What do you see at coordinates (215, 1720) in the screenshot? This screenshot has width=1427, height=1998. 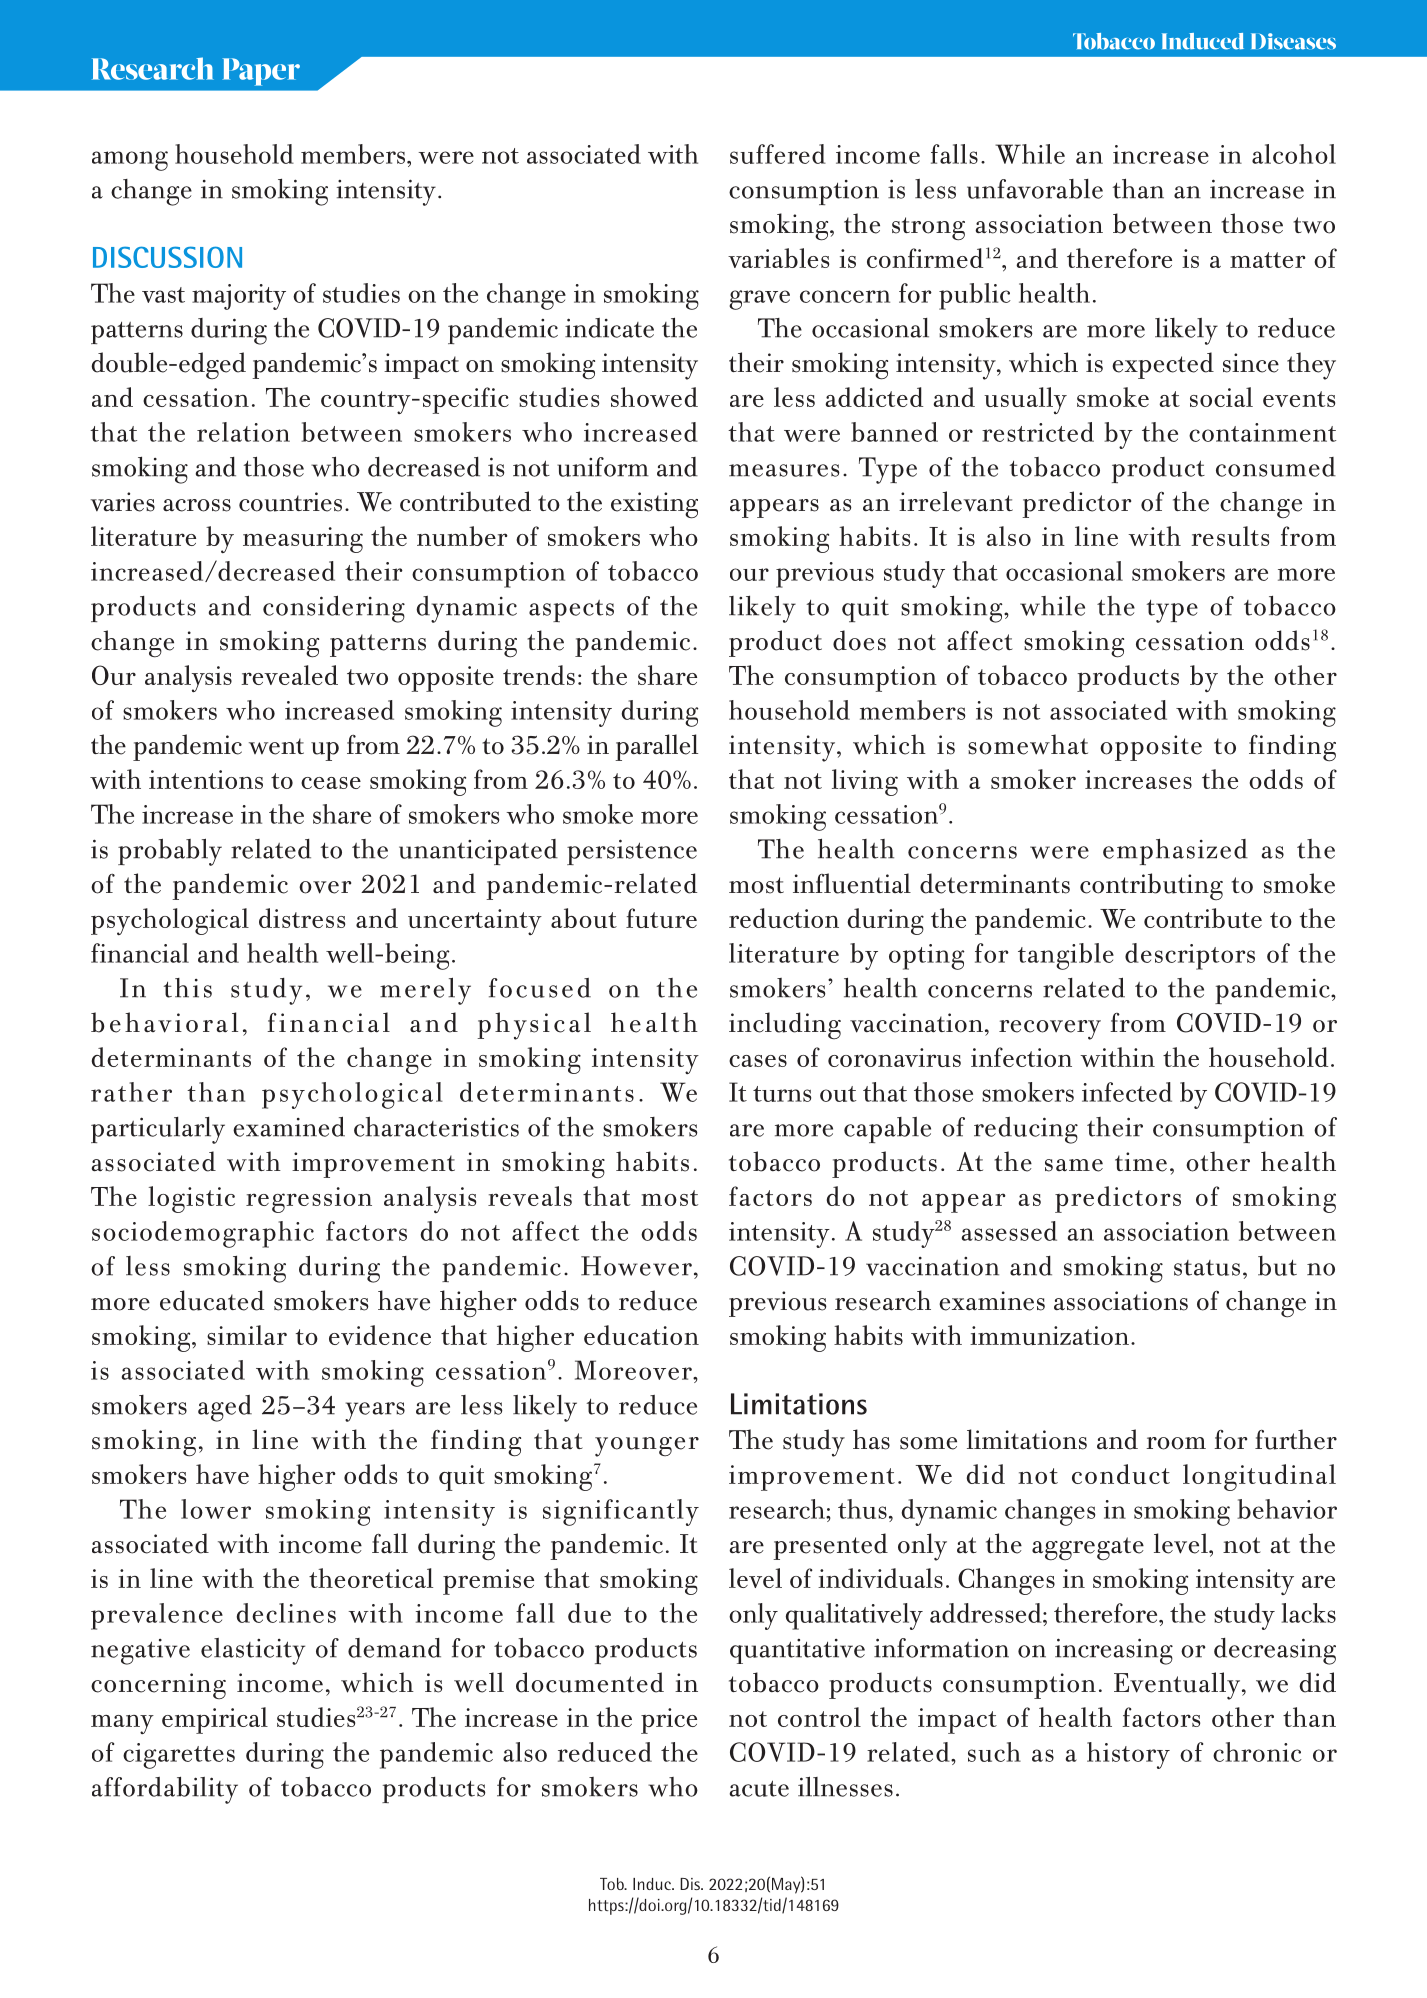 I see `empirical` at bounding box center [215, 1720].
